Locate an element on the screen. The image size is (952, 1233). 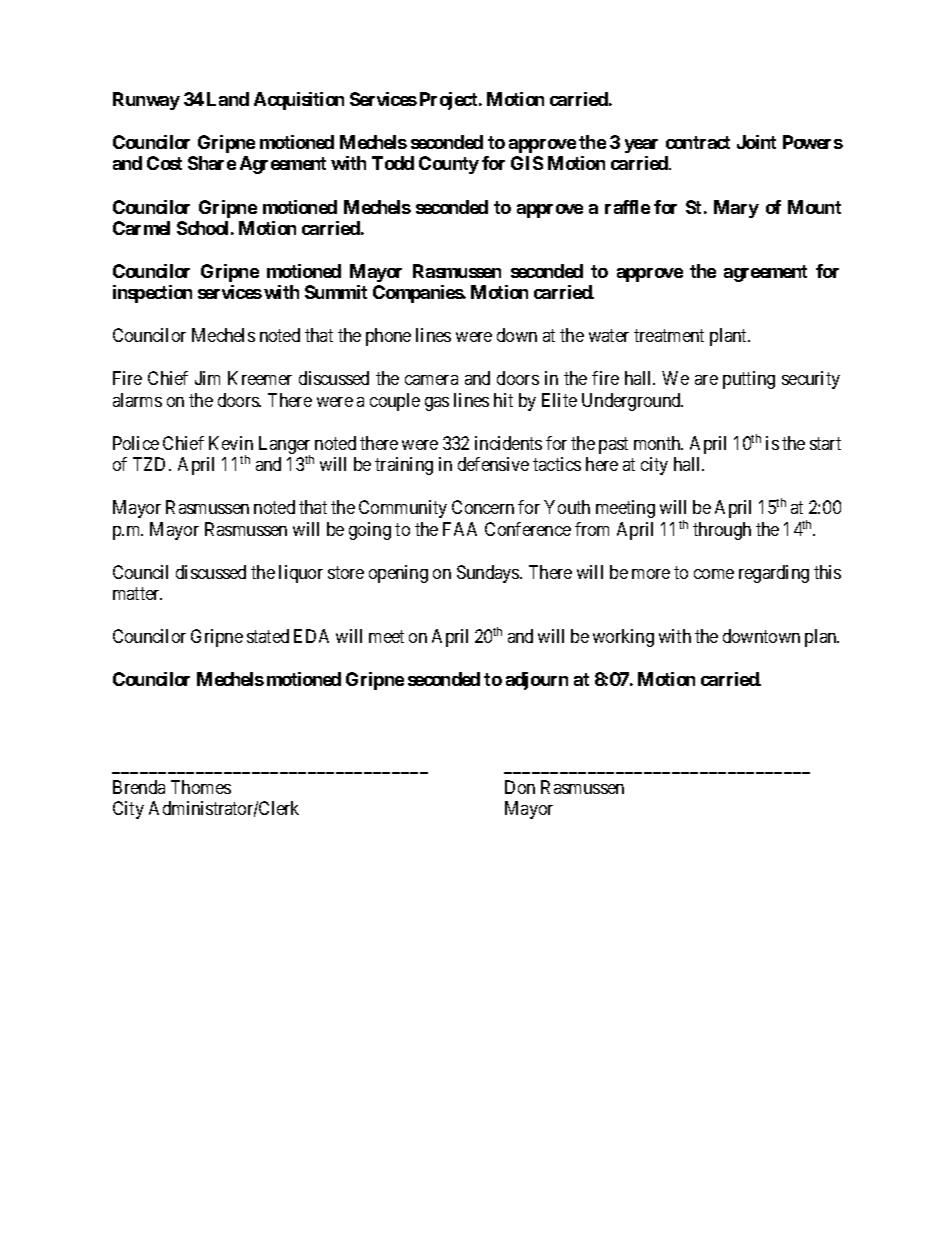
Project is located at coordinates (450, 101).
